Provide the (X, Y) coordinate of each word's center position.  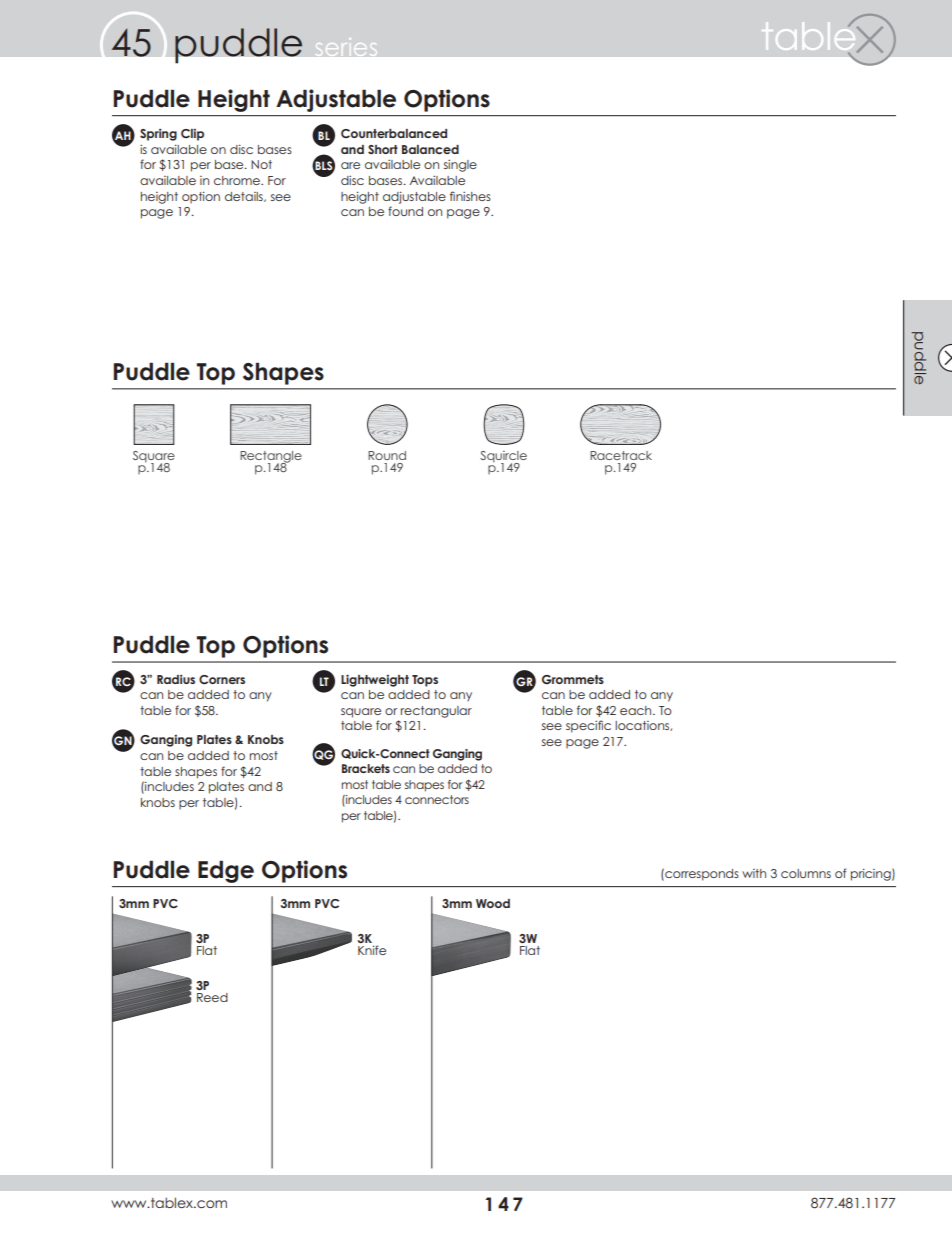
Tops (425, 681)
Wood (493, 903)
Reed (212, 997)
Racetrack (621, 455)
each (637, 710)
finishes (470, 196)
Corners (222, 680)
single (460, 166)
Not (261, 164)
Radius (176, 679)
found (405, 211)
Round (387, 455)
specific (588, 726)
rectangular (436, 712)
